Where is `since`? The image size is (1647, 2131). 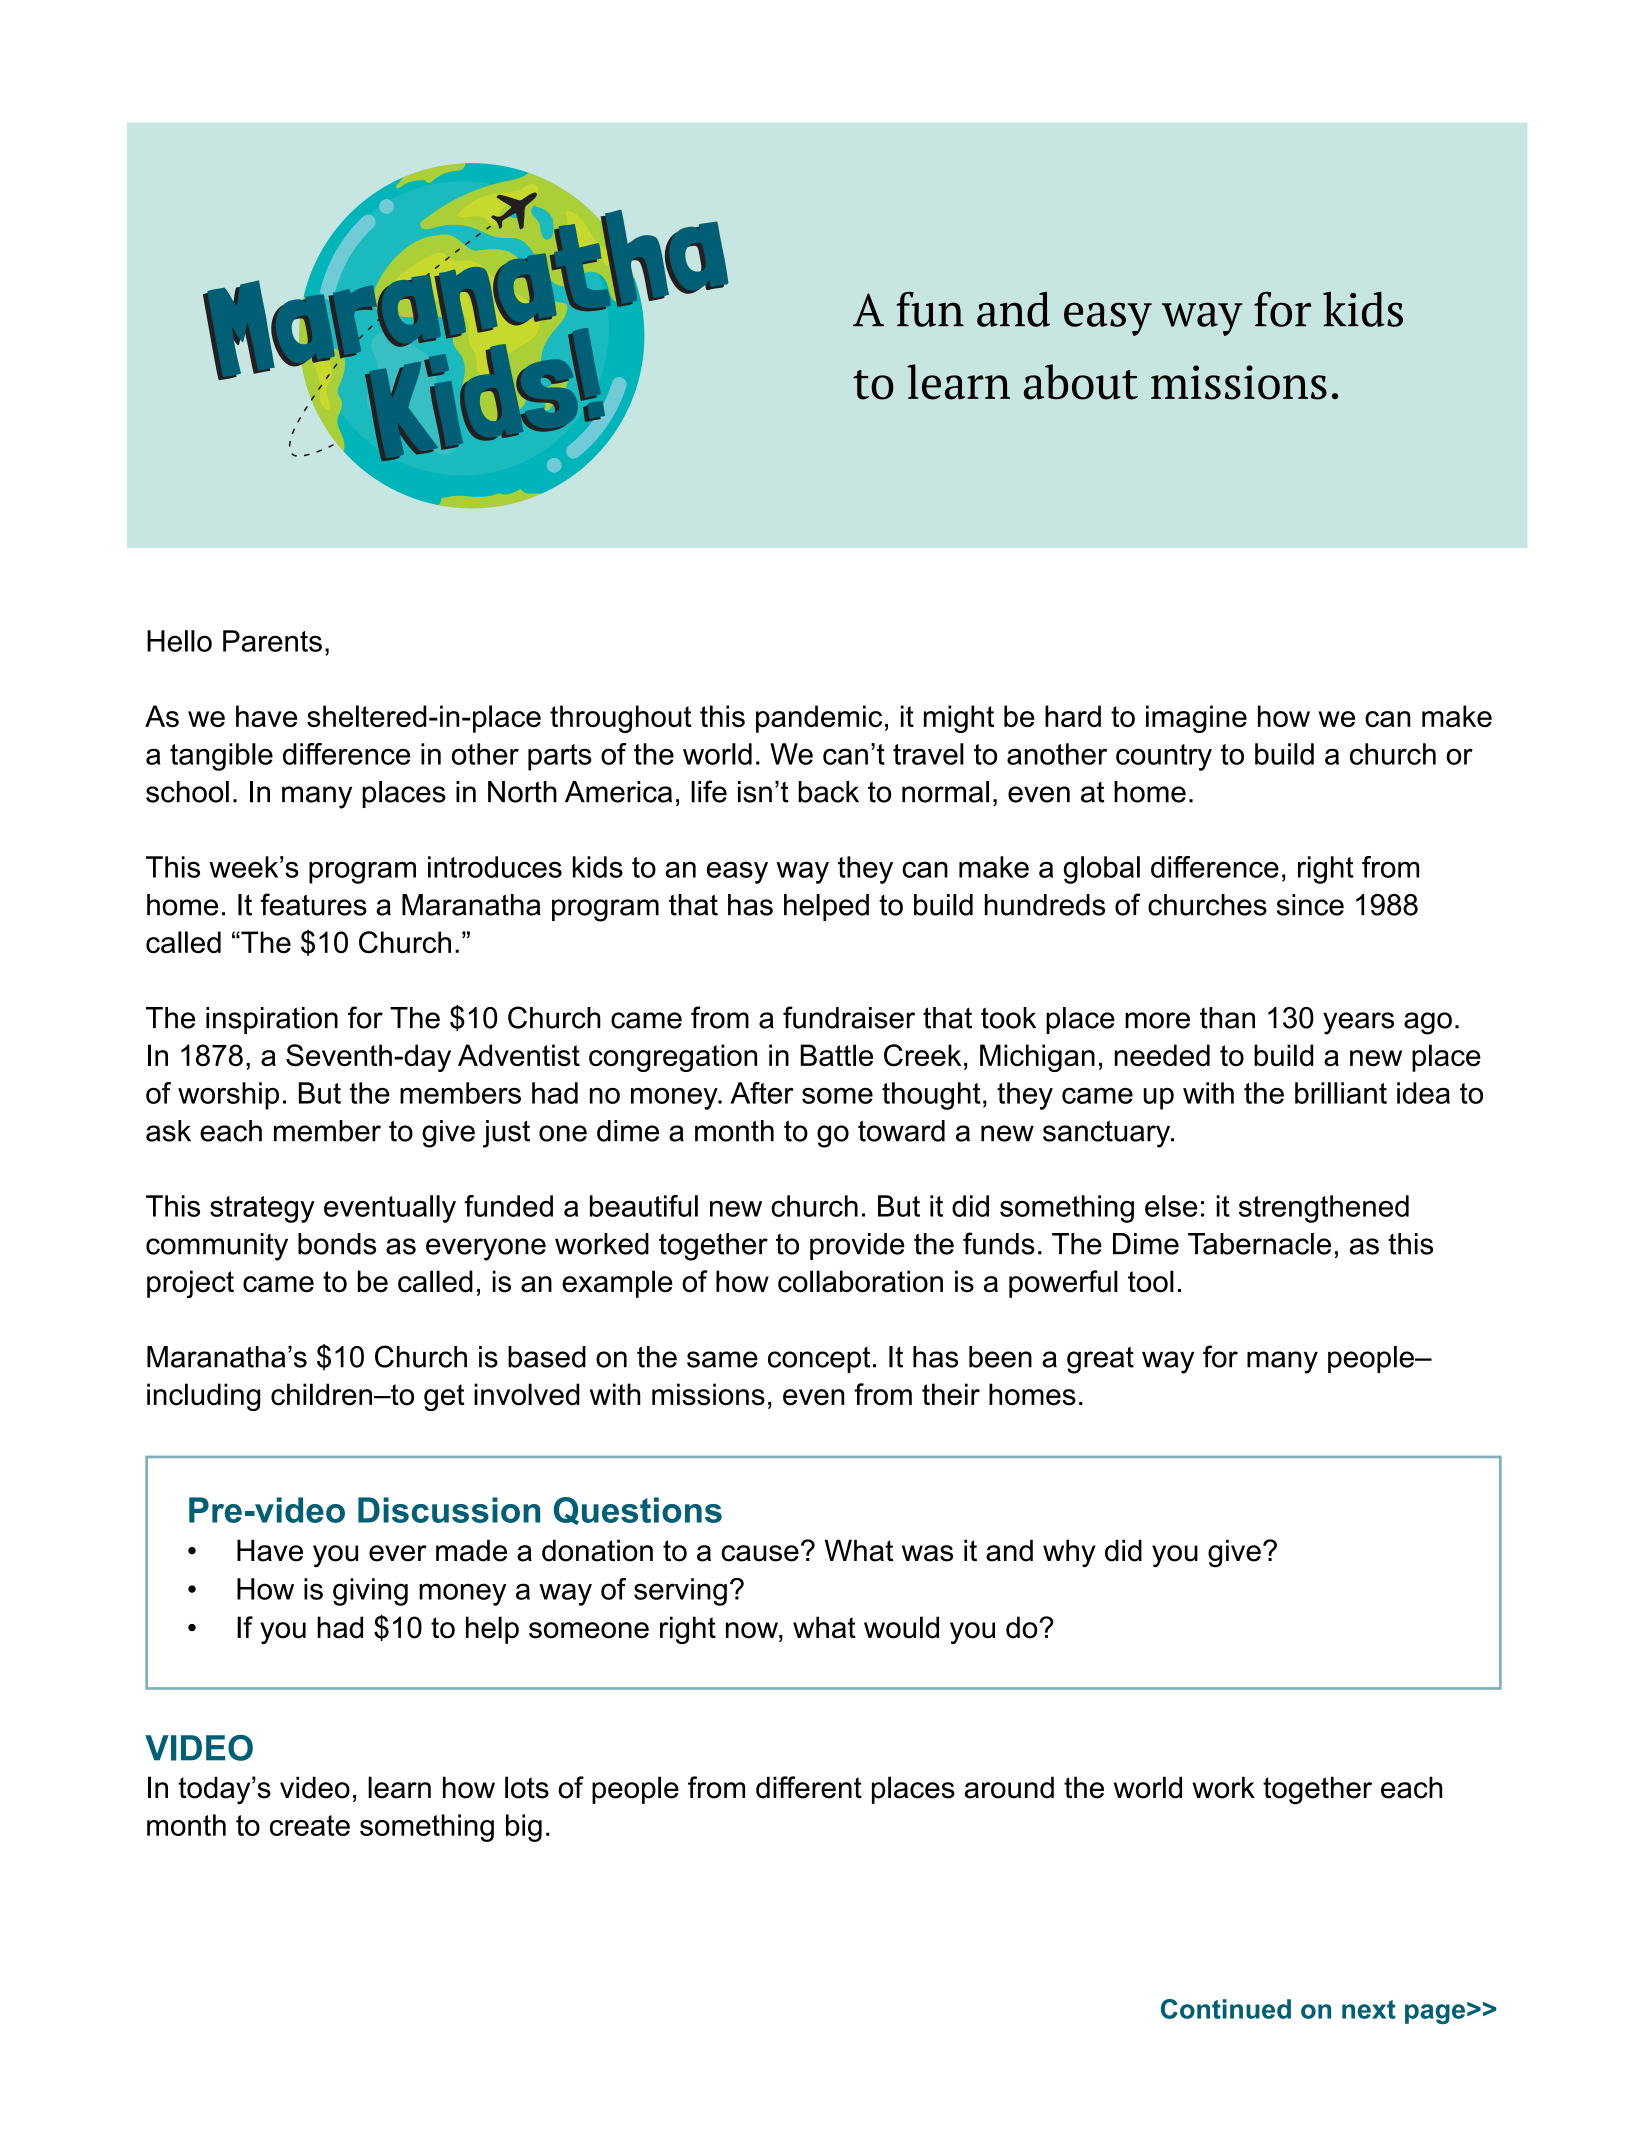
since is located at coordinates (1310, 905).
